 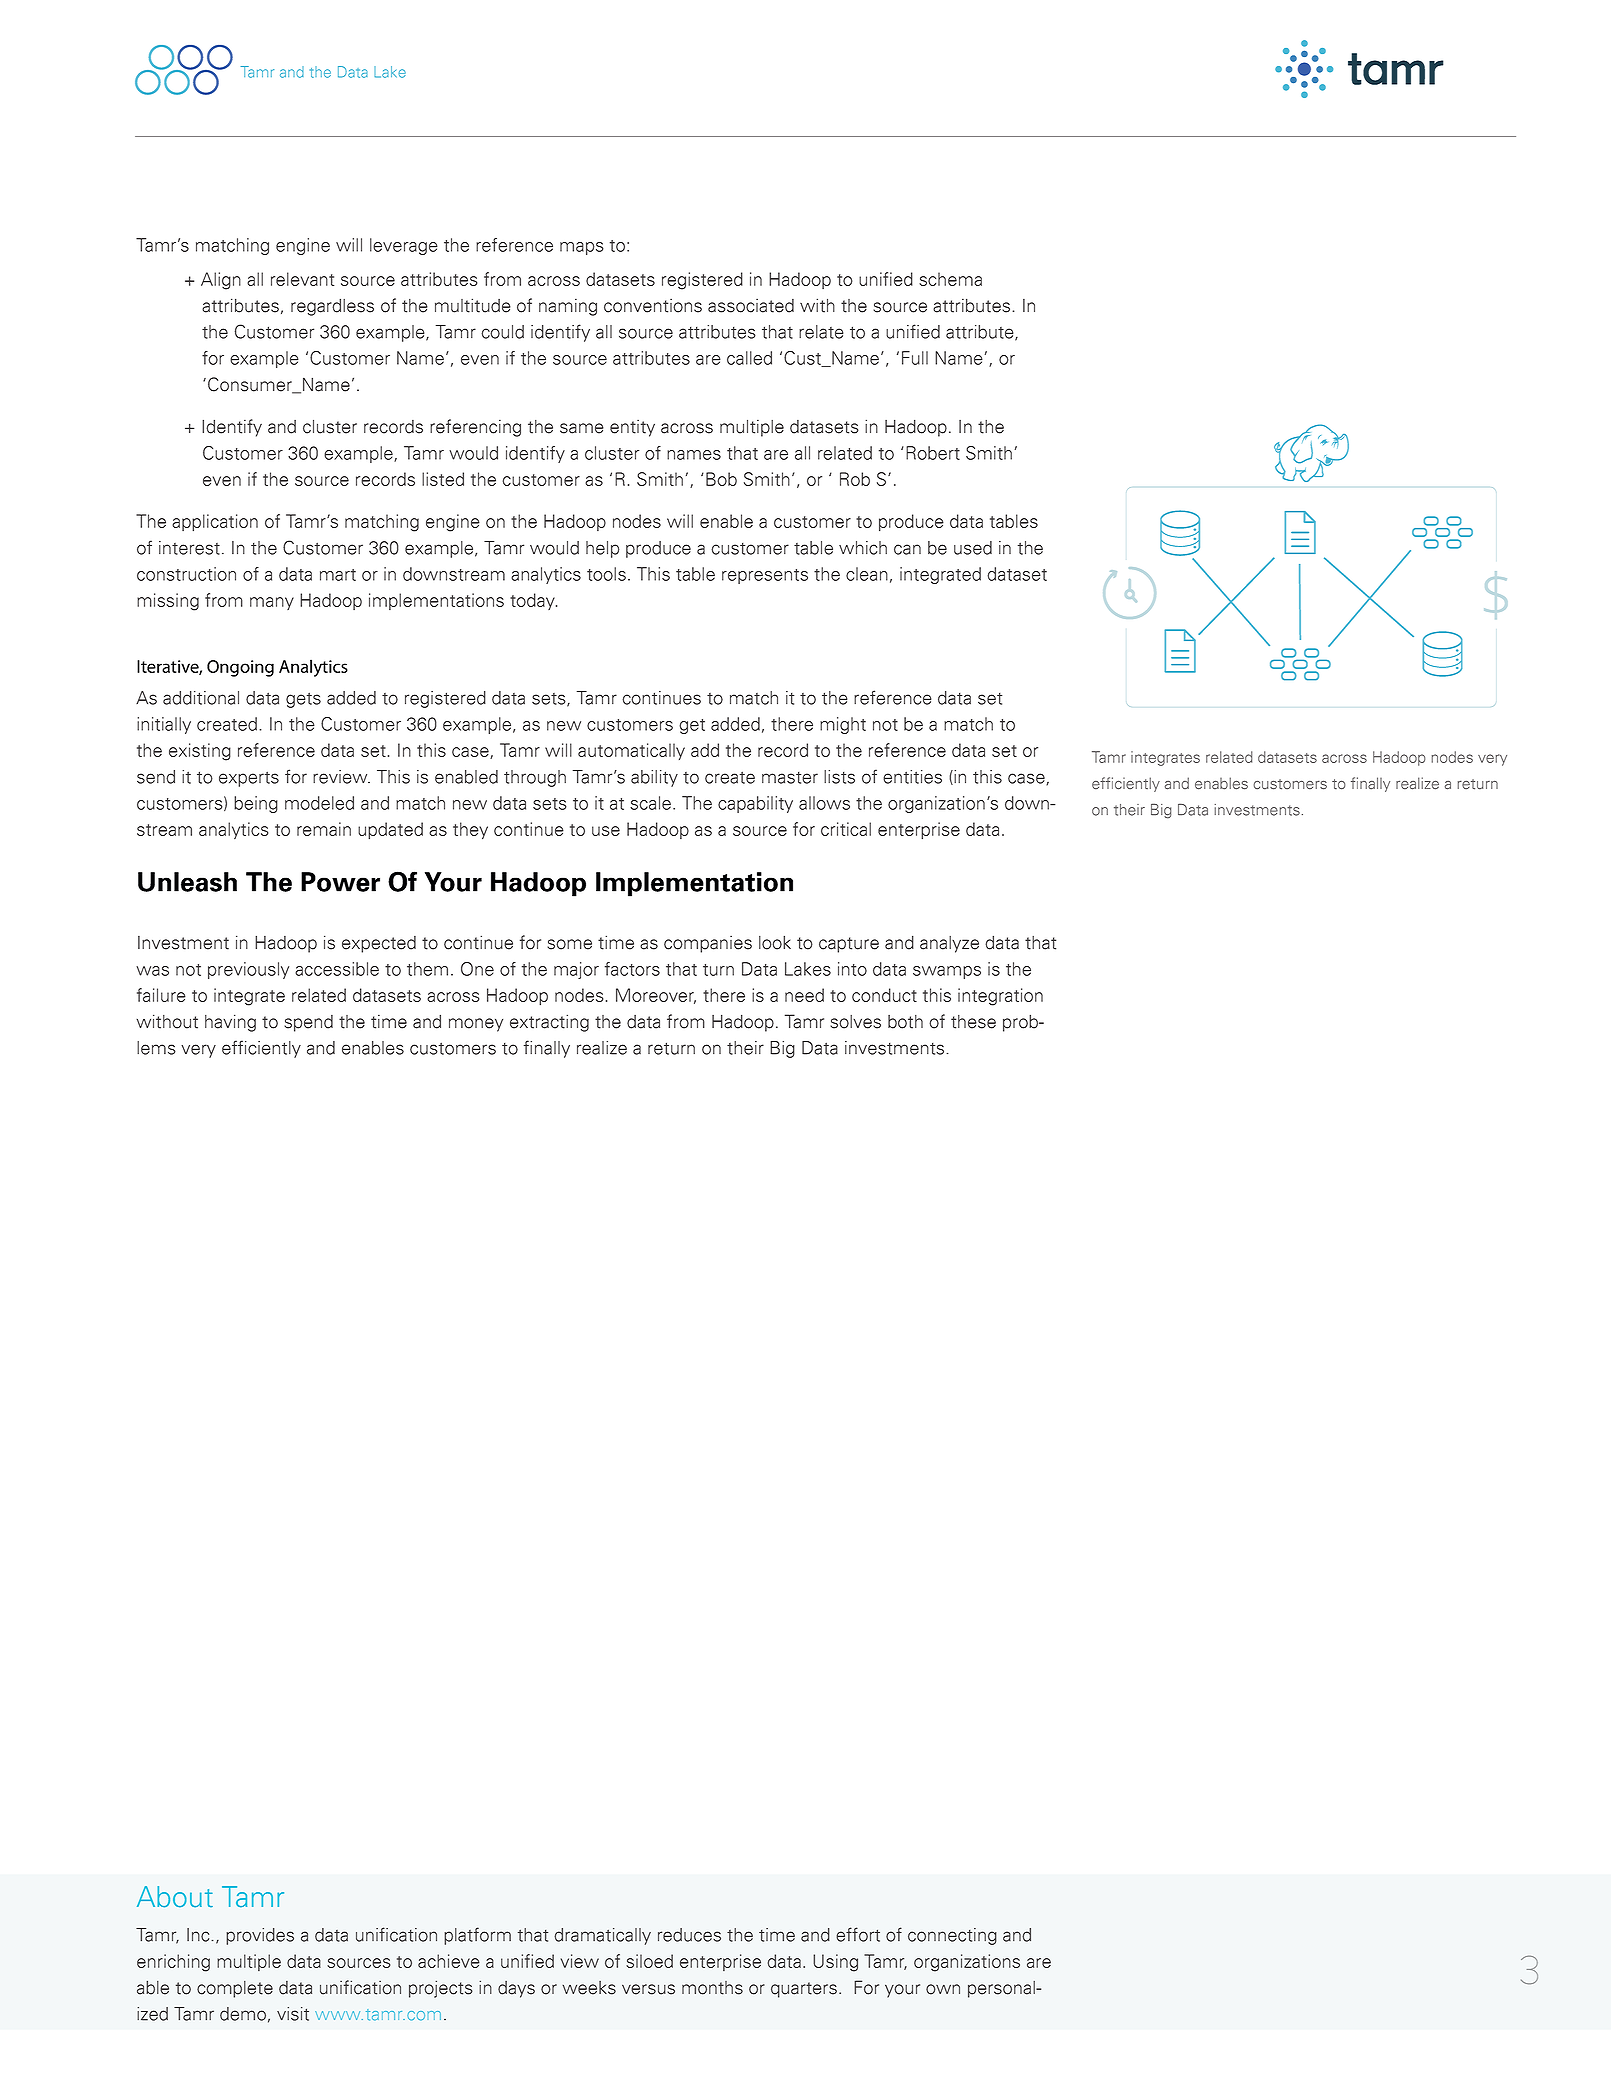 What do you see at coordinates (549, 1023) in the page?
I see `extracting` at bounding box center [549, 1023].
